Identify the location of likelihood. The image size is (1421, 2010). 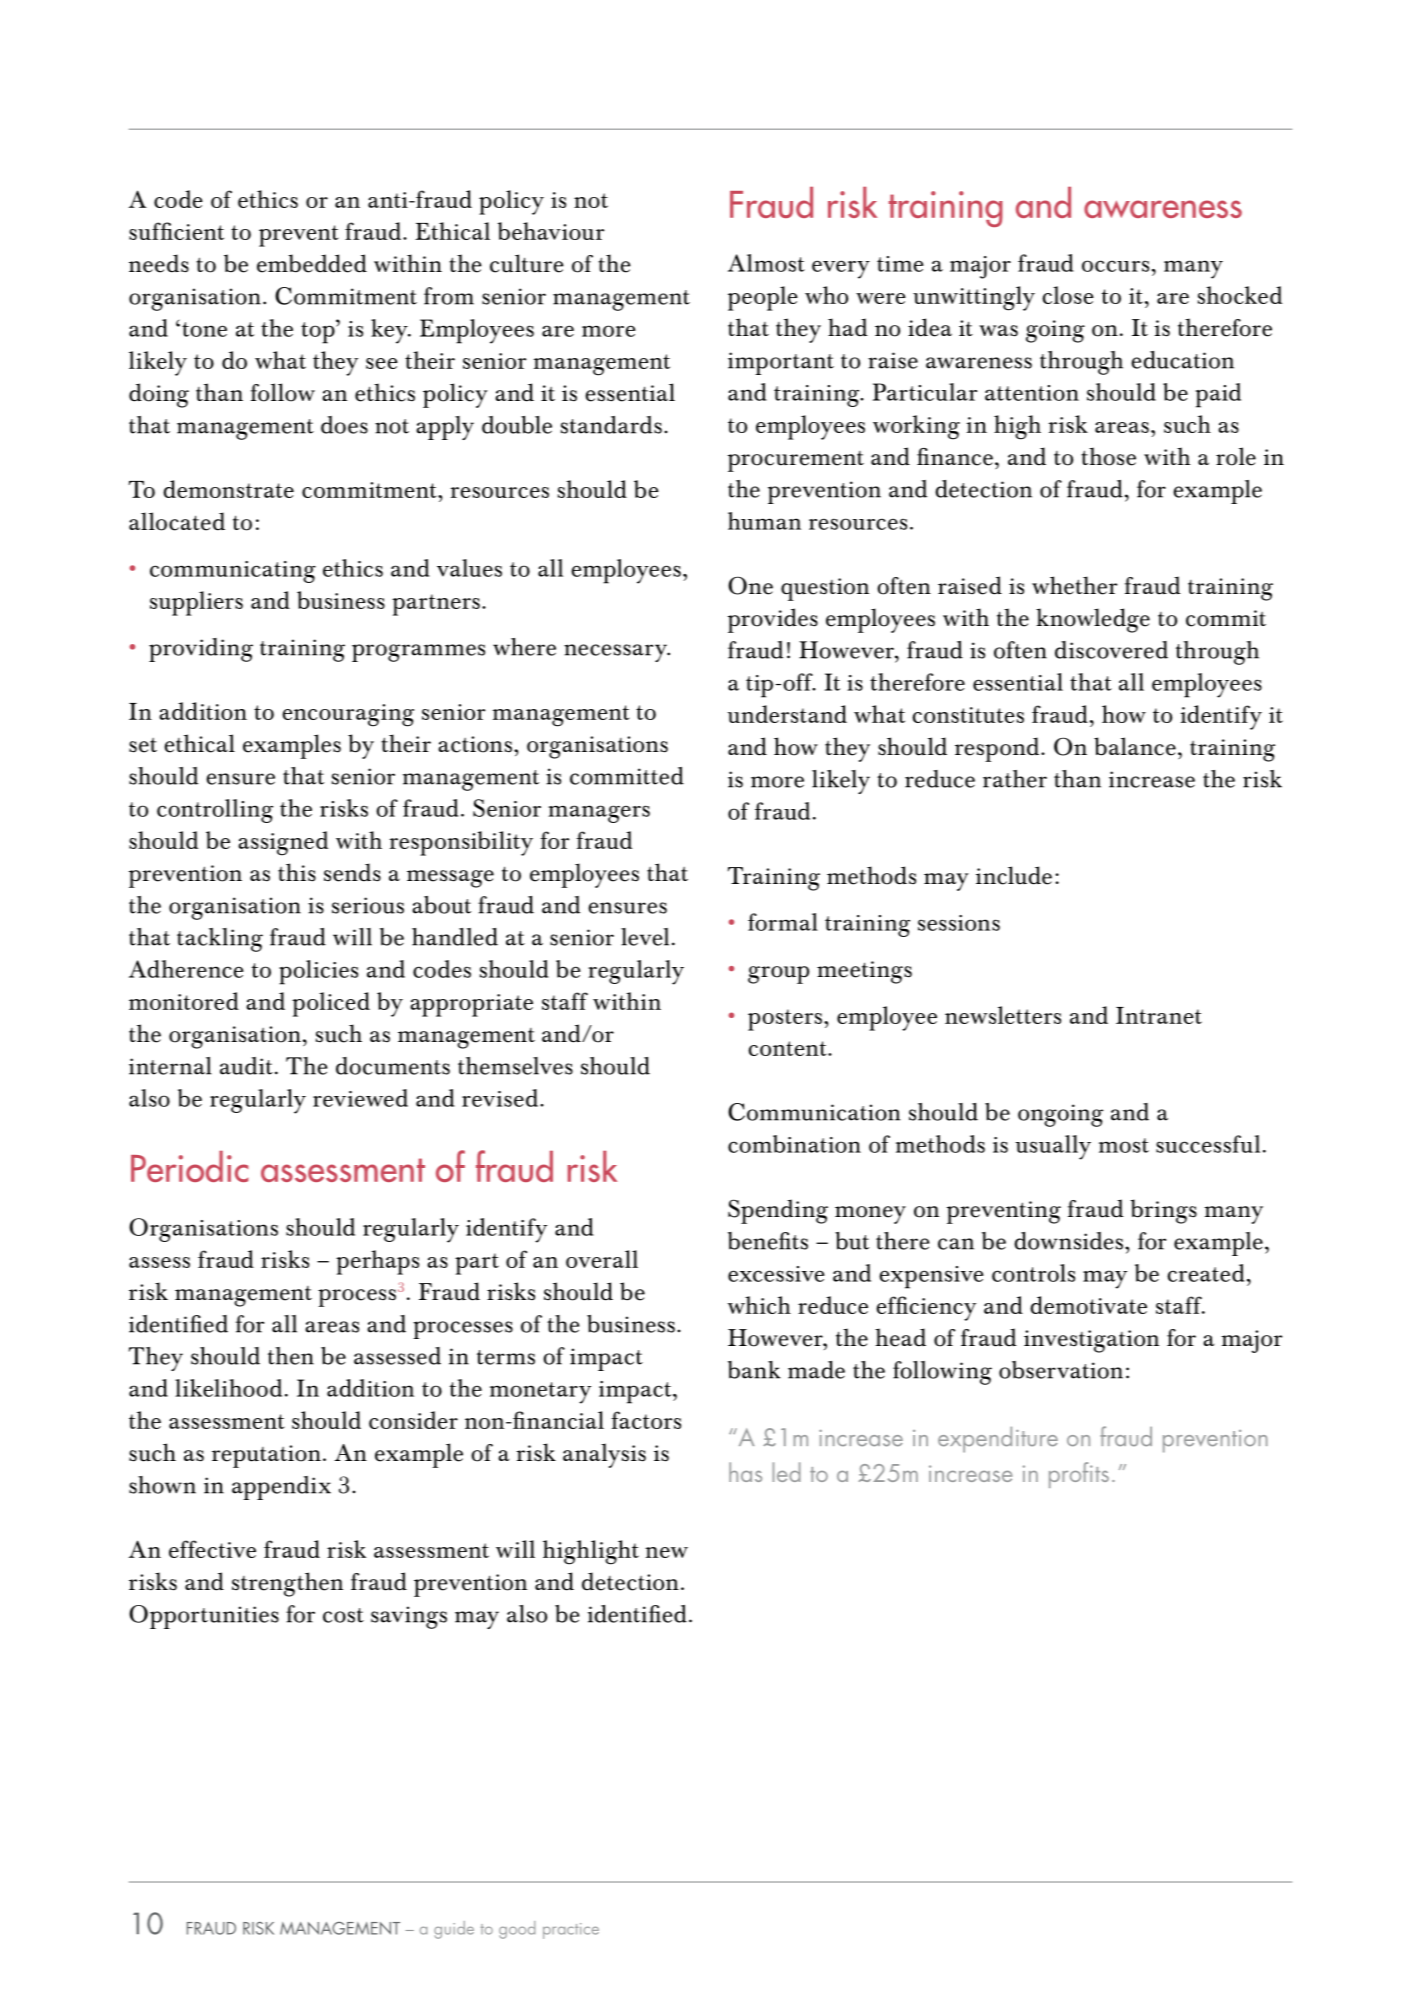
(228, 1388).
